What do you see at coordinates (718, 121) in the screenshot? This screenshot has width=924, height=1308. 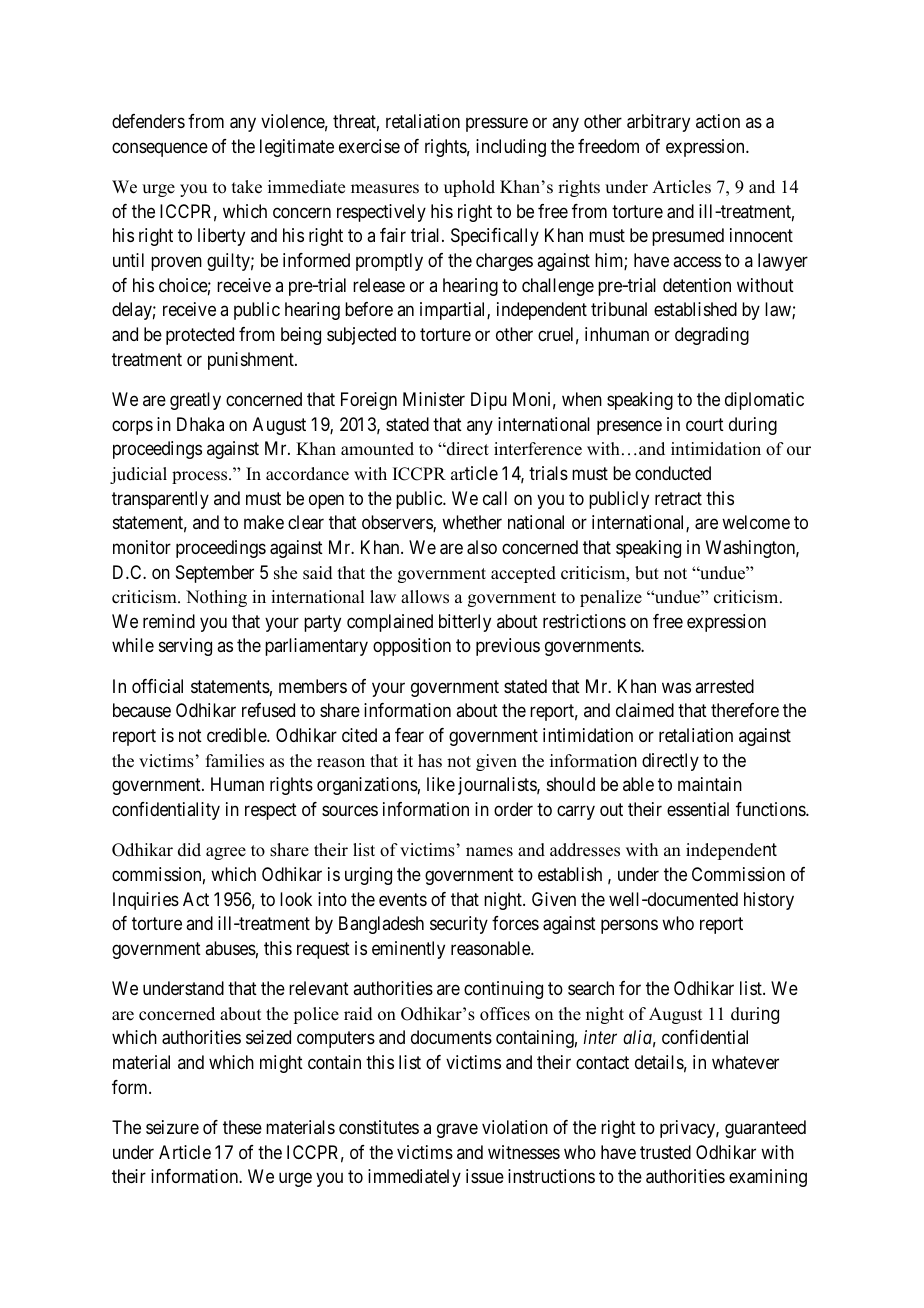 I see `action` at bounding box center [718, 121].
